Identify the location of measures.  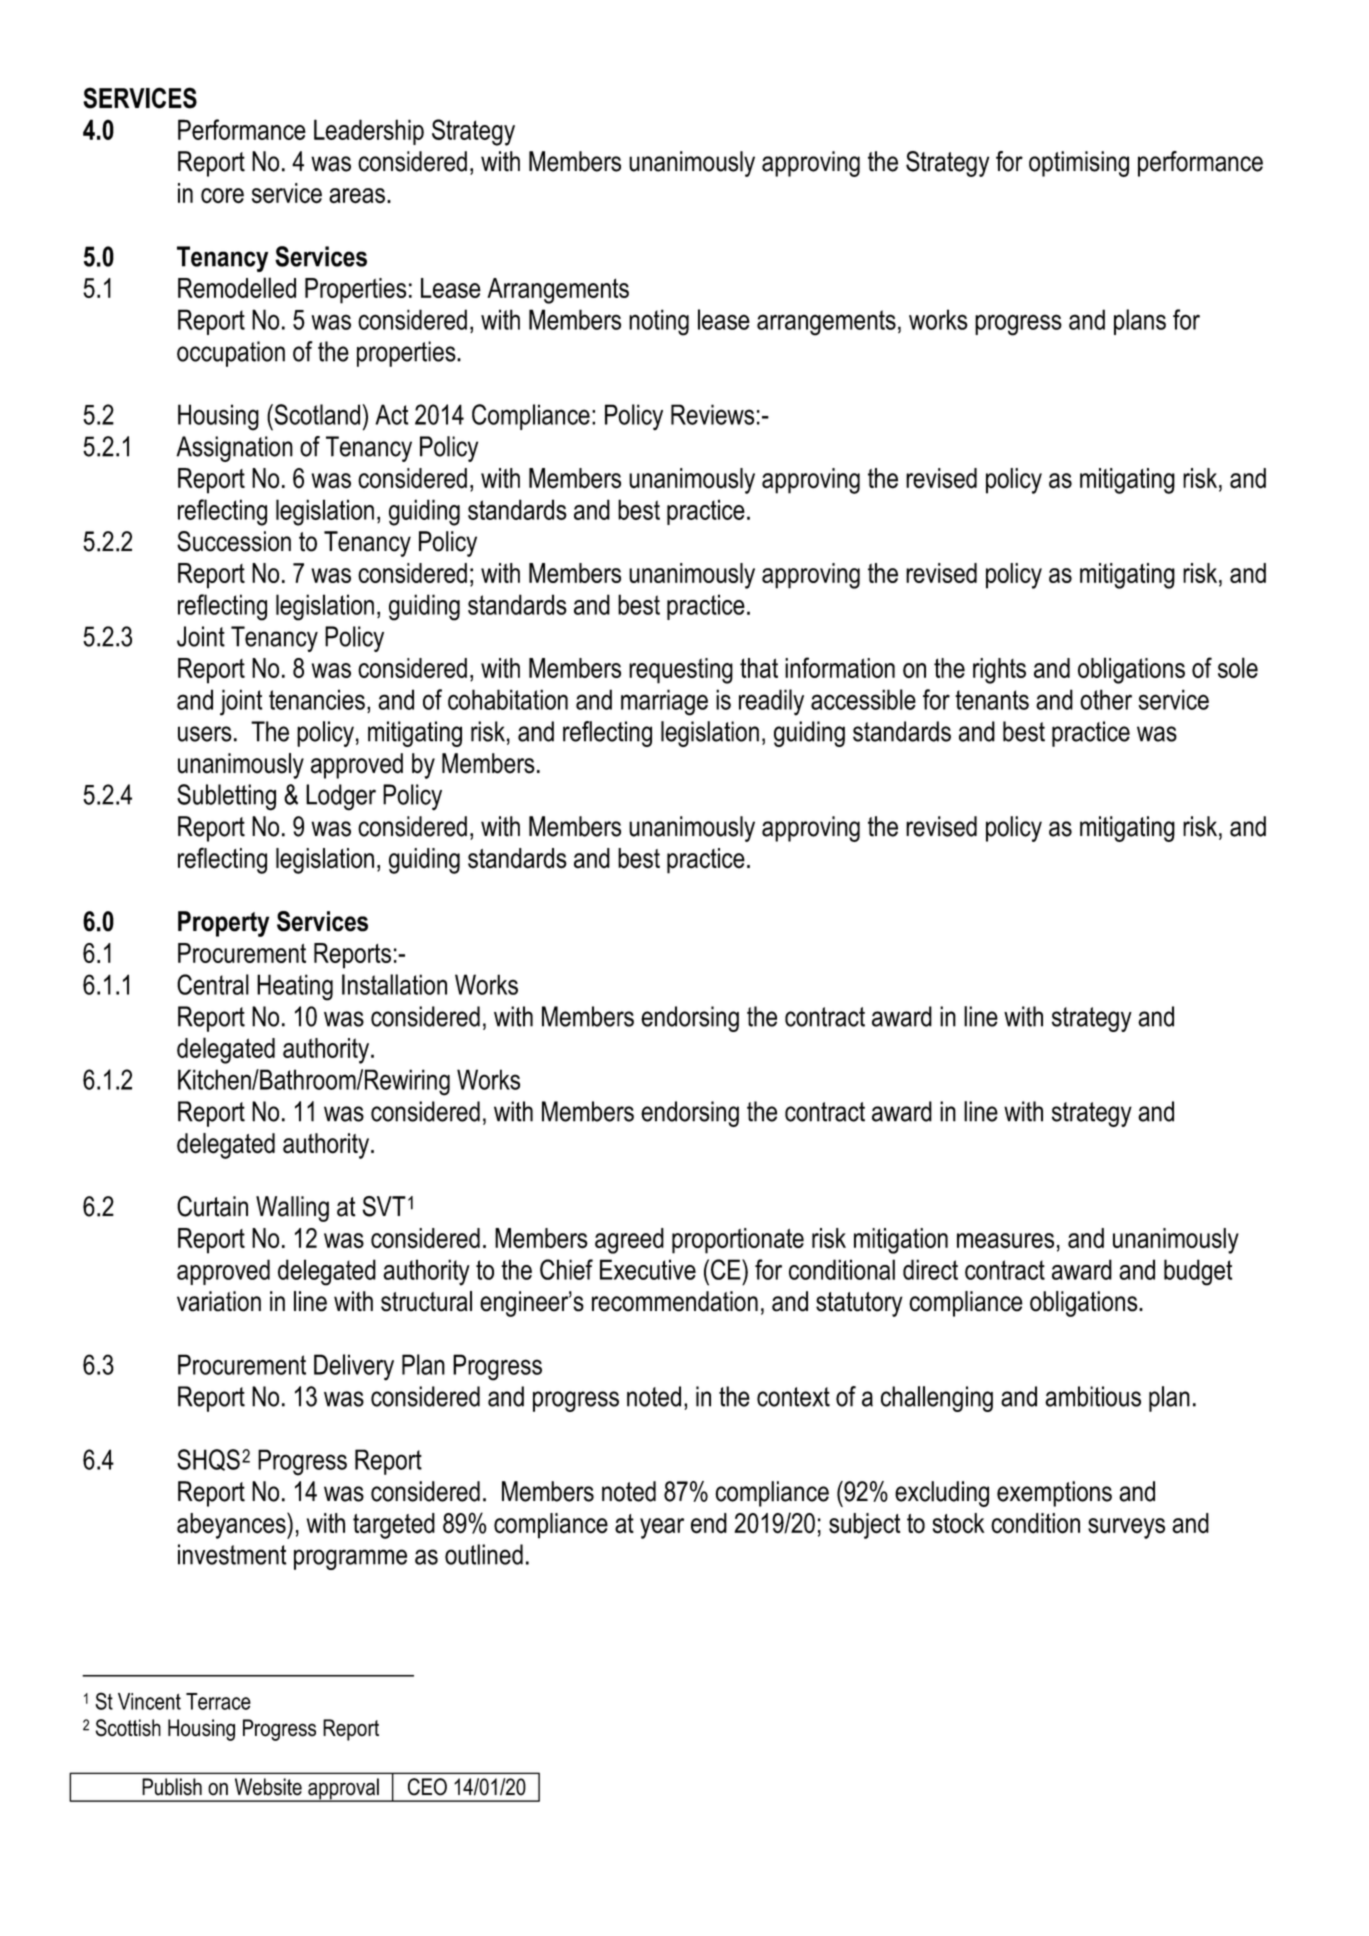
(1005, 1241).
